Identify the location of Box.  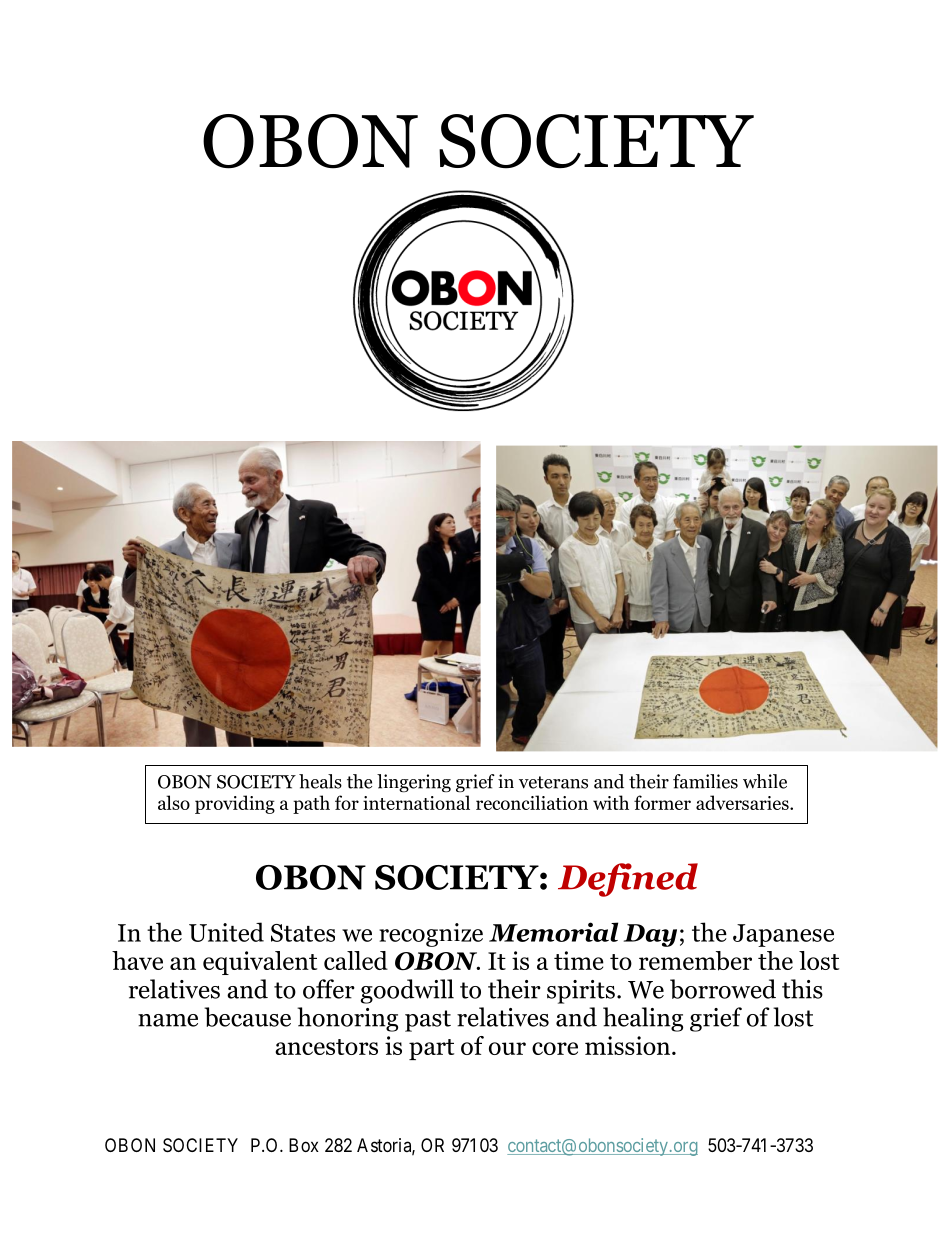
(304, 1145).
